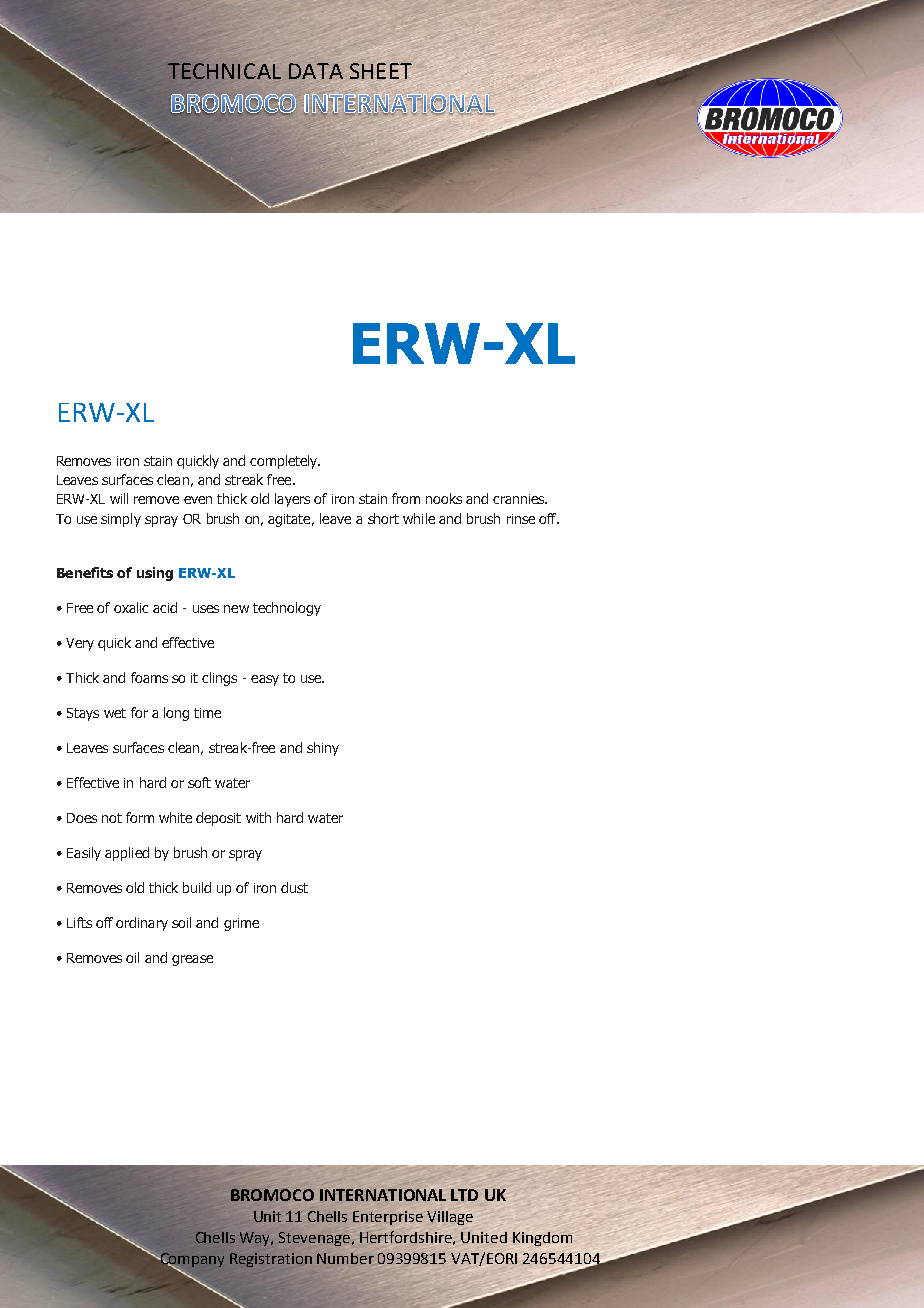 The image size is (924, 1308). Describe the element at coordinates (294, 887) in the document. I see `dust` at that location.
